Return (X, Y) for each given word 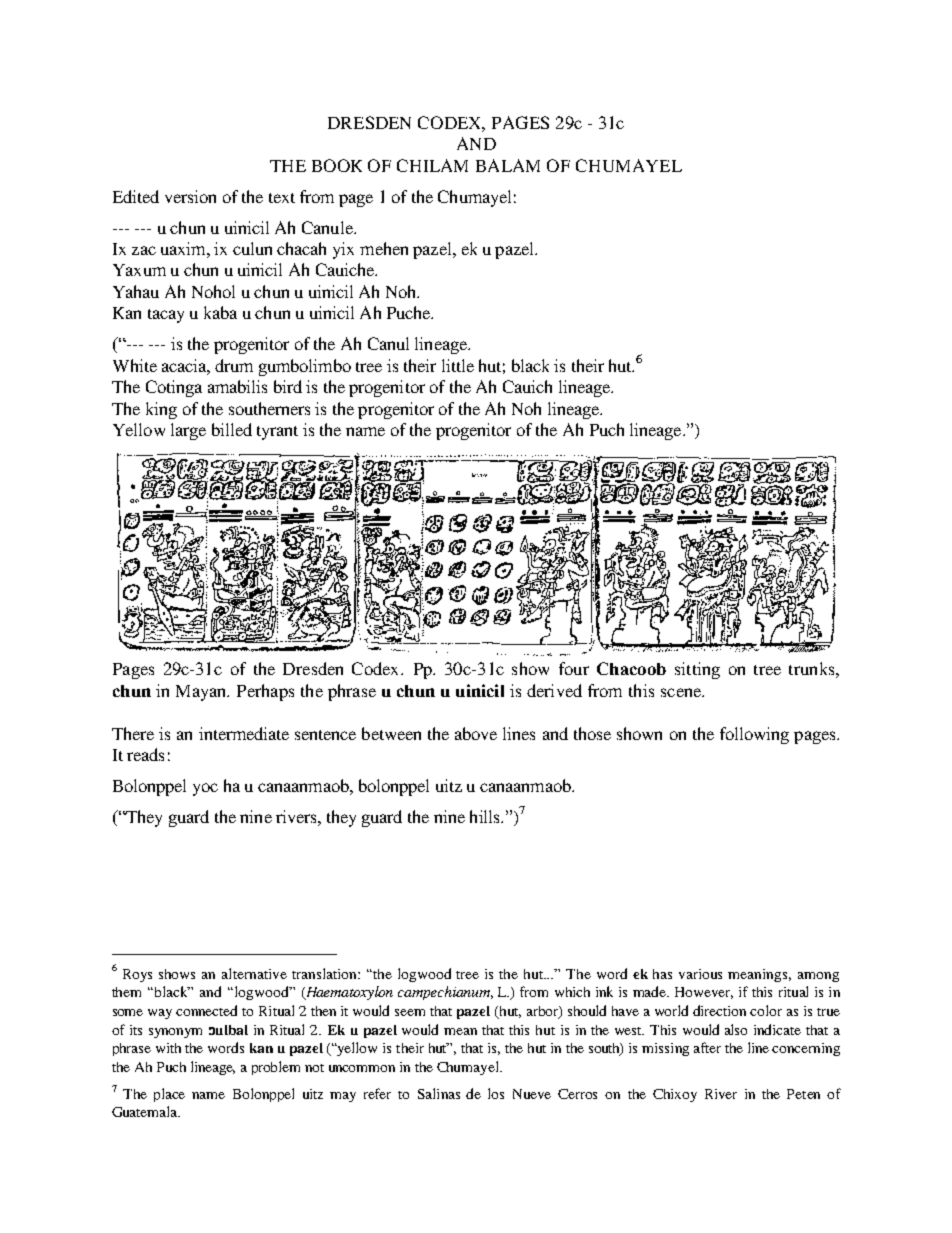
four (574, 668)
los (496, 1093)
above (476, 733)
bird (288, 386)
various (700, 974)
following (754, 735)
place (169, 1095)
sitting (697, 670)
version (190, 196)
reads (145, 754)
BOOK (337, 165)
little (458, 365)
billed (232, 429)
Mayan (202, 693)
